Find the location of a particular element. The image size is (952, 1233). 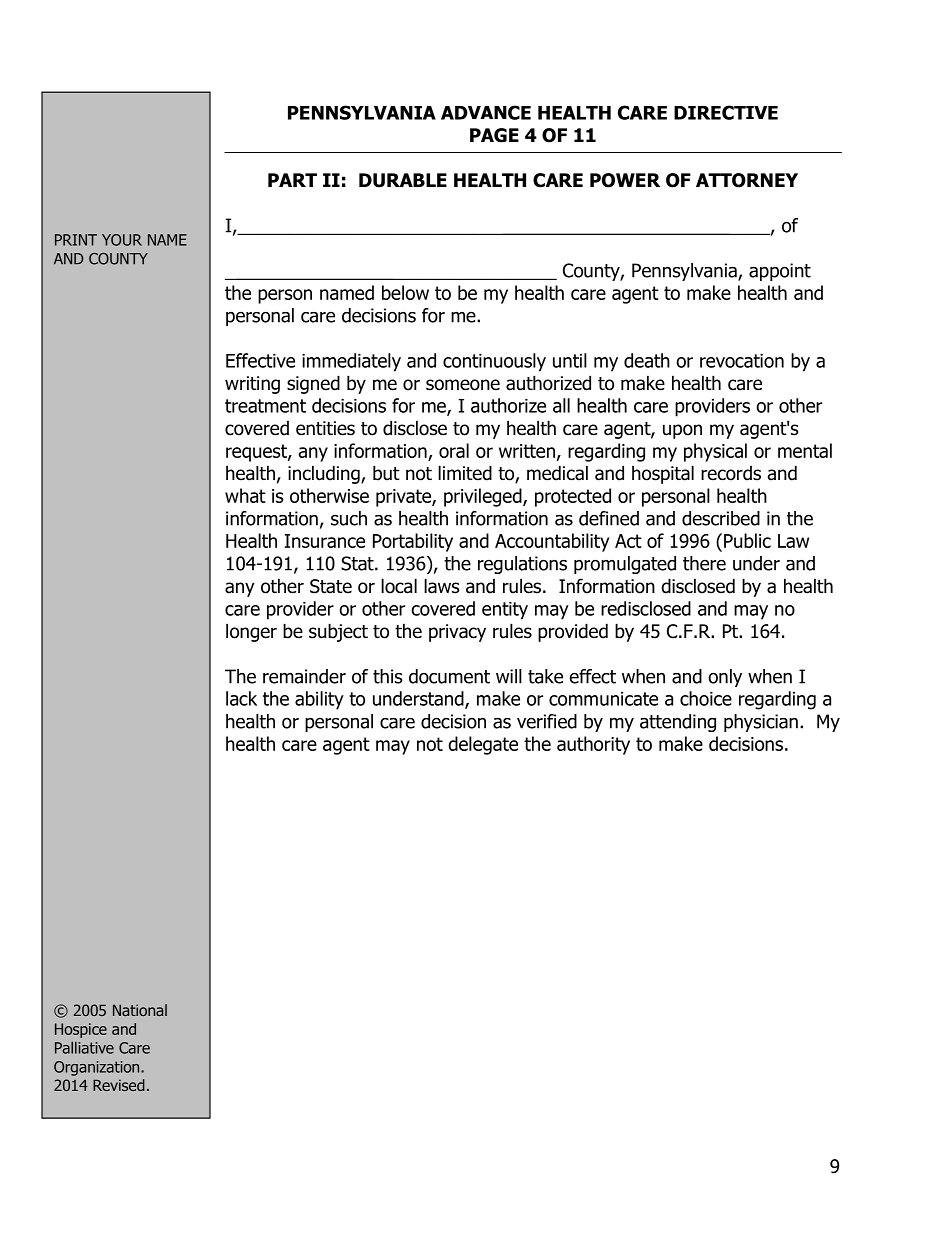

laws is located at coordinates (441, 586).
